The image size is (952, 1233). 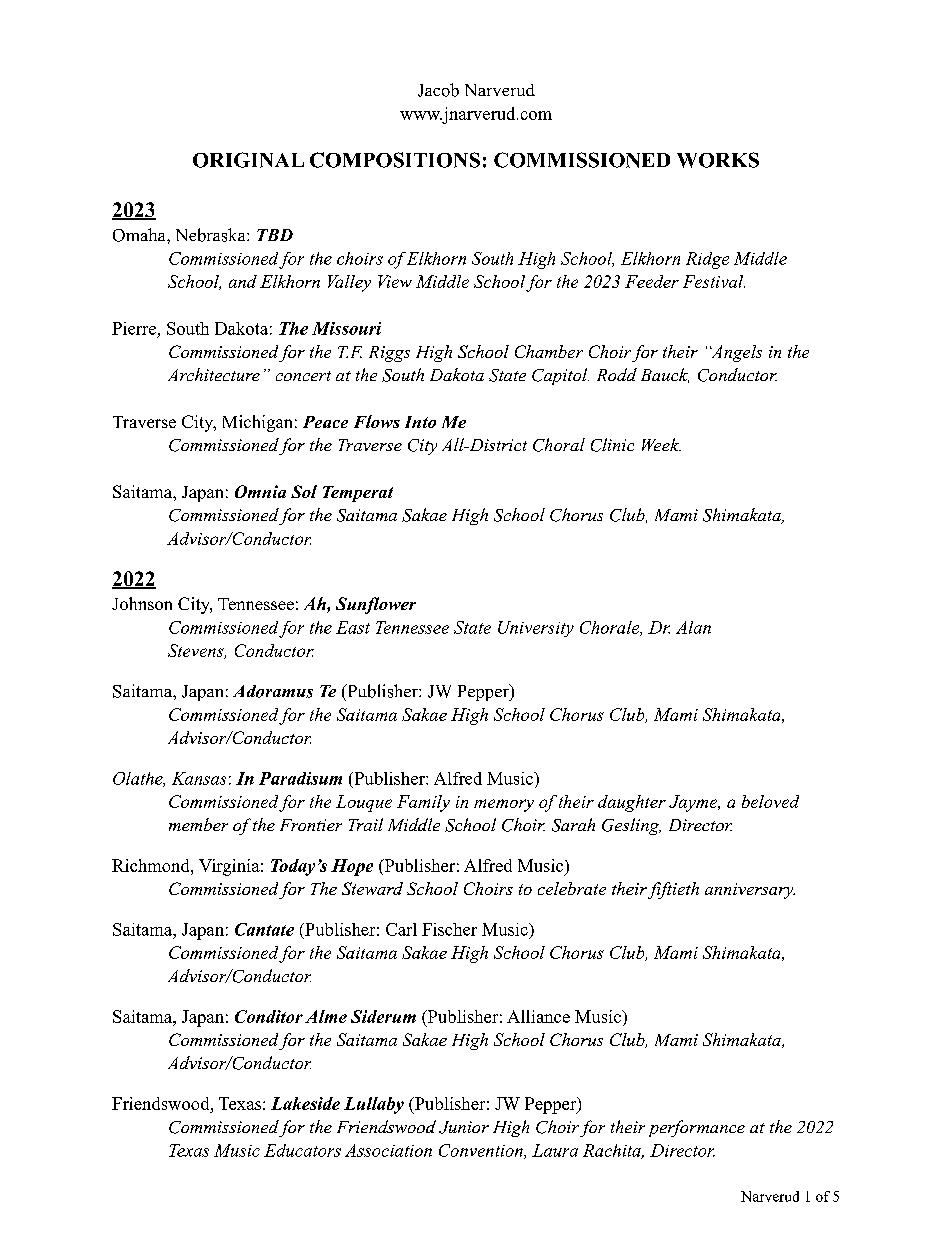 I want to click on Family, so click(x=423, y=803).
